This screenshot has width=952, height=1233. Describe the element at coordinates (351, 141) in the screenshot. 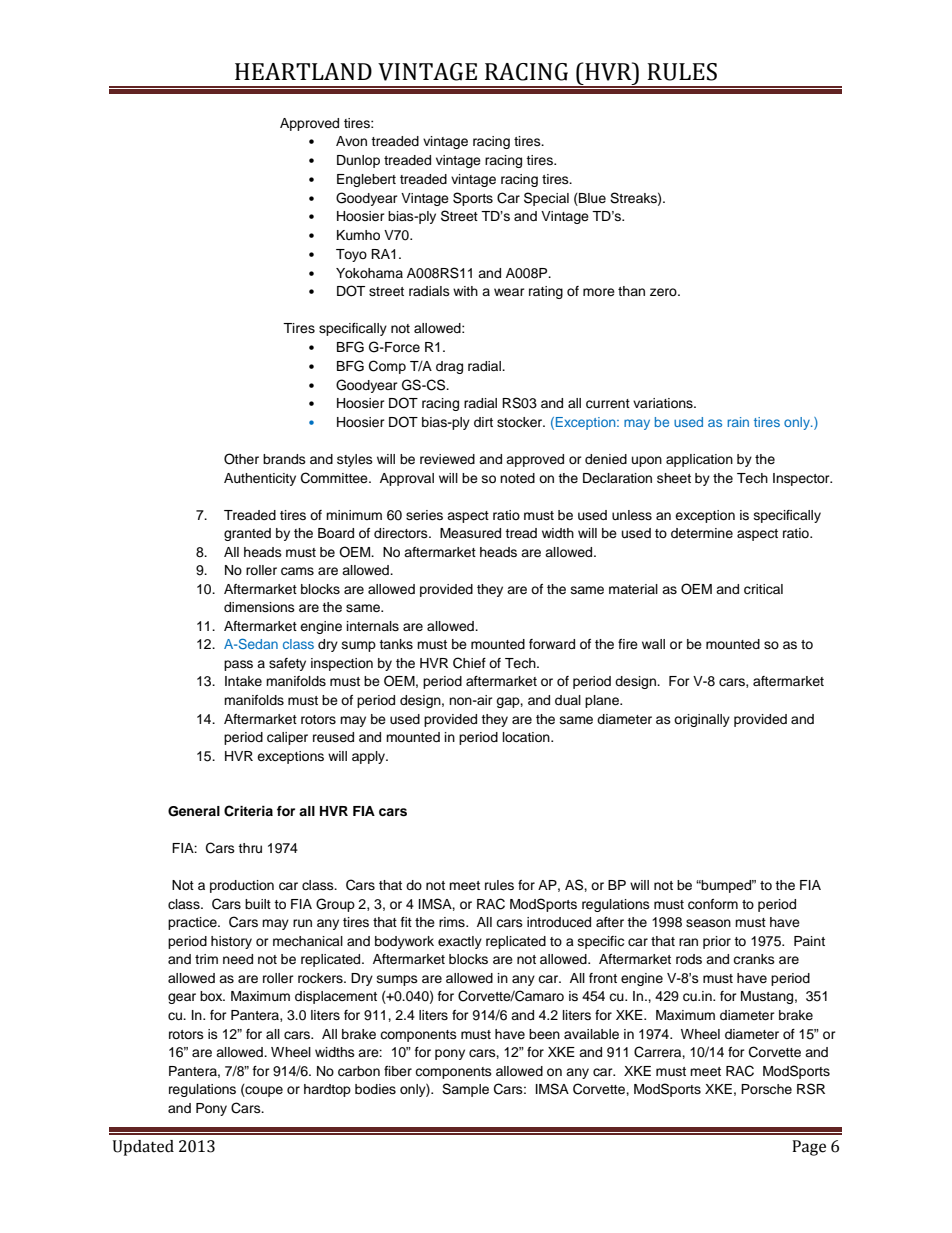

I see `Avon` at that location.
